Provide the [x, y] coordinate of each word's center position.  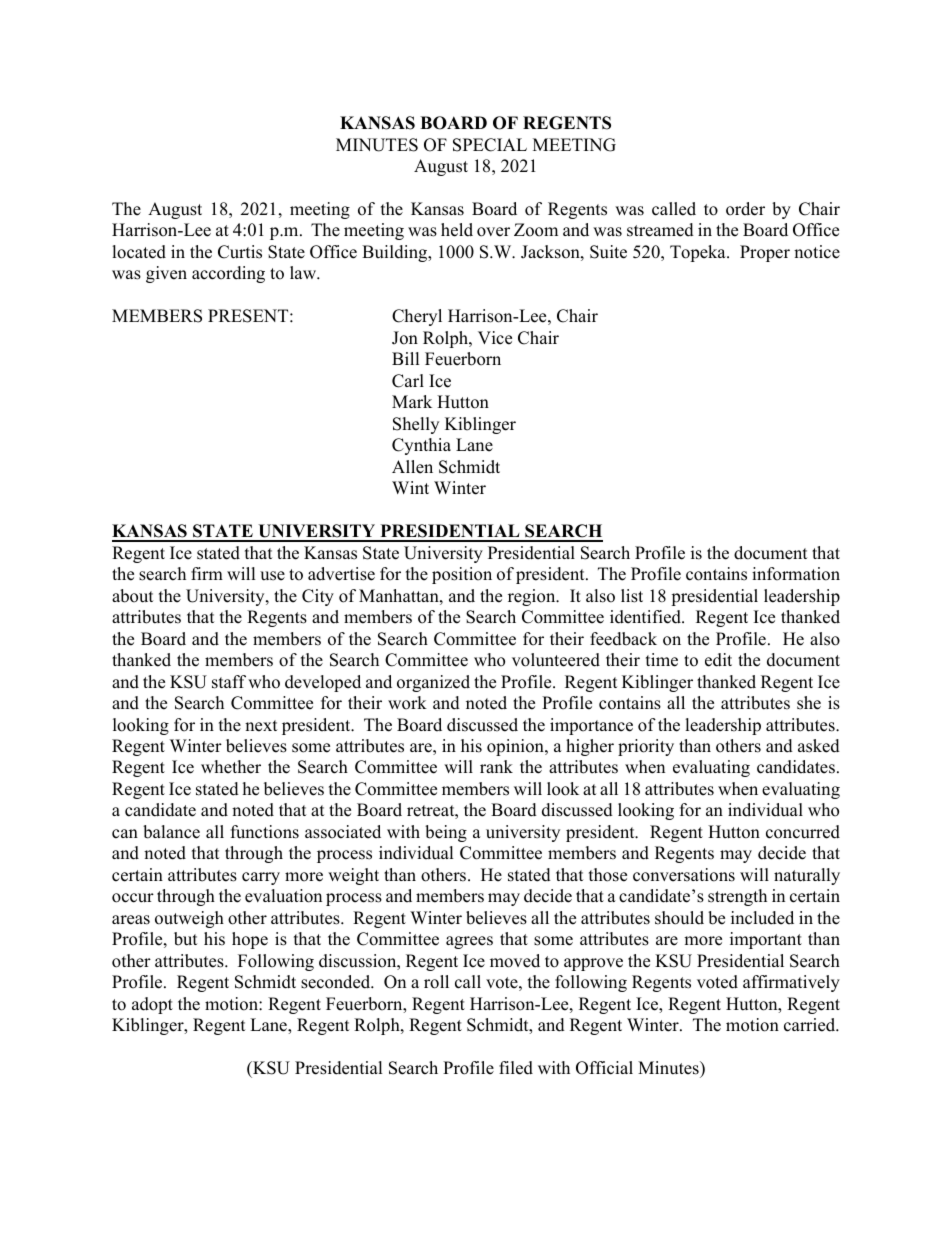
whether [231, 767]
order [745, 209]
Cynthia [421, 446]
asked [819, 746]
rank [496, 766]
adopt [152, 1005]
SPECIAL [490, 145]
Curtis [240, 252]
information [796, 574]
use [272, 576]
